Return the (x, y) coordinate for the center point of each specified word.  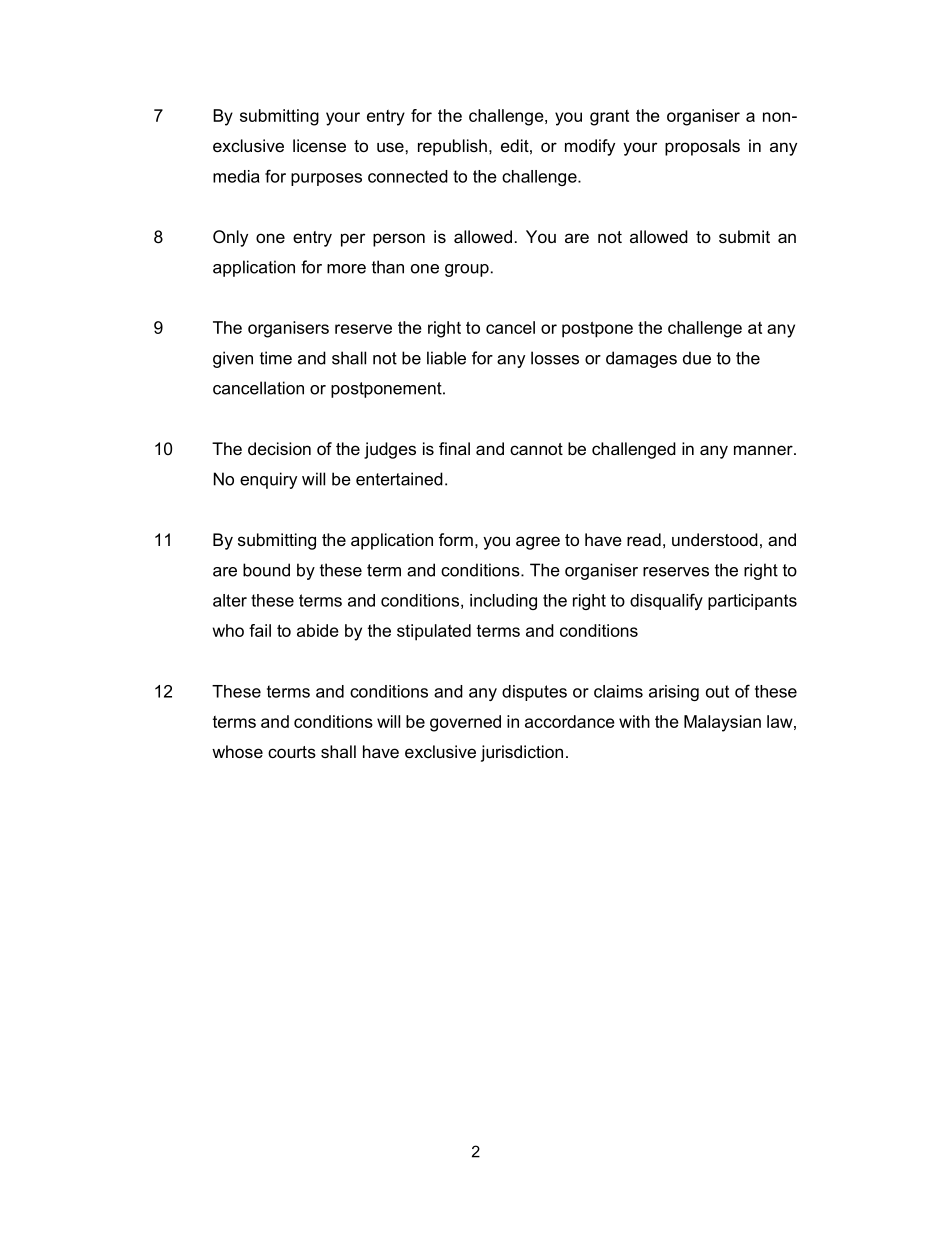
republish (452, 147)
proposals (702, 147)
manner (764, 450)
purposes (326, 179)
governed (465, 723)
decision (279, 448)
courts (292, 752)
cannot (536, 449)
